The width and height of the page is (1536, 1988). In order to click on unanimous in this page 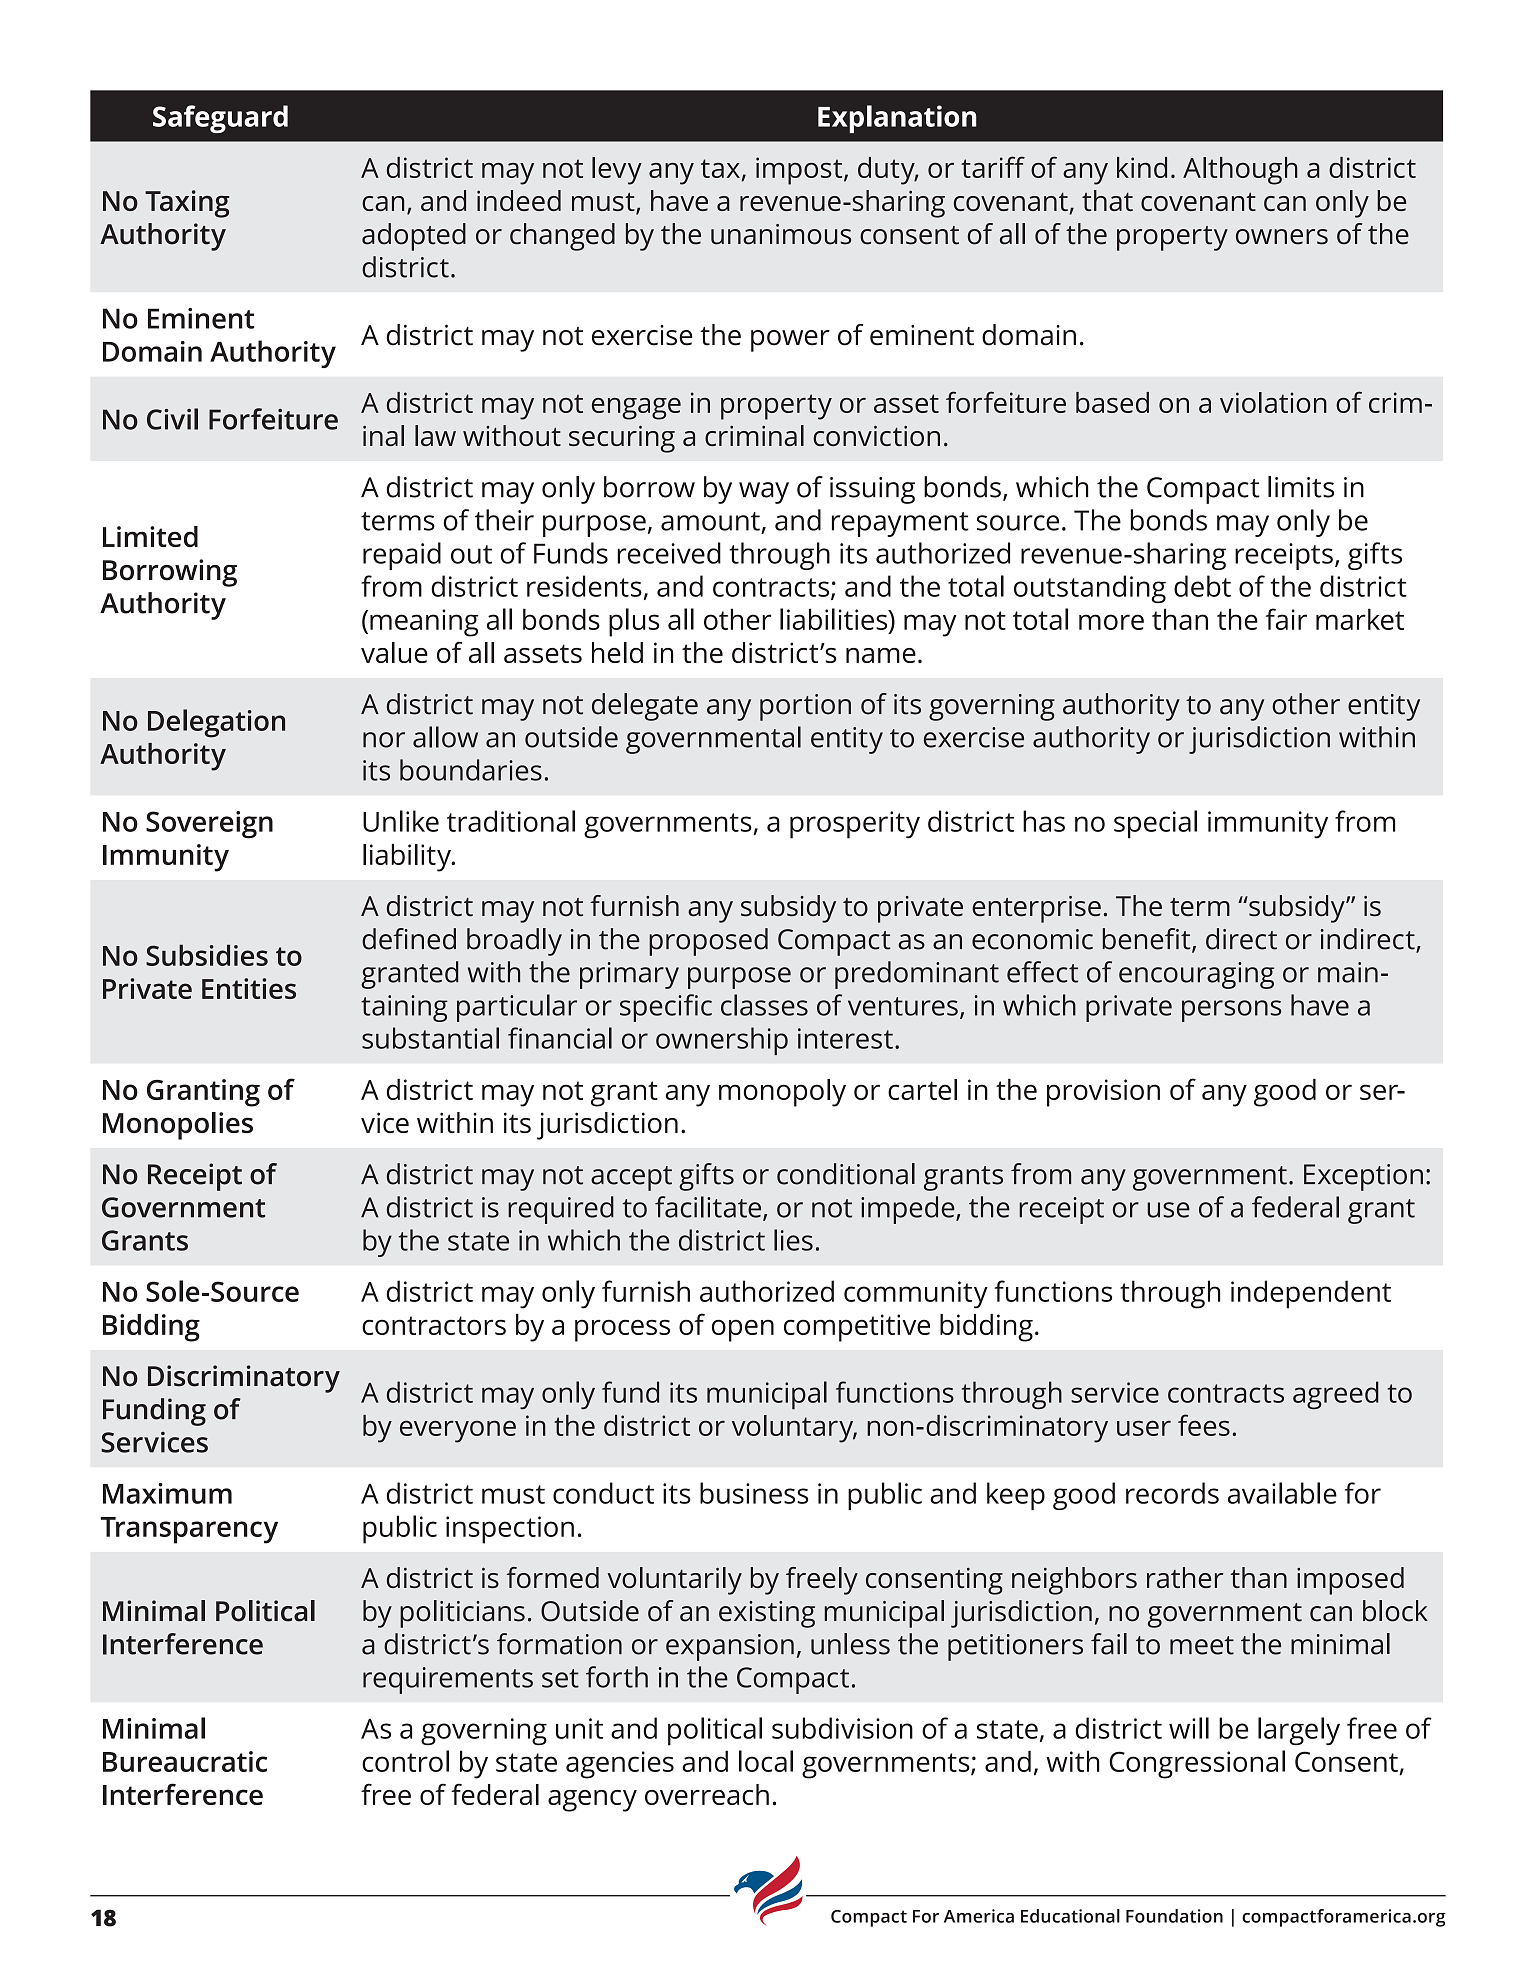, I will do `click(781, 234)`.
